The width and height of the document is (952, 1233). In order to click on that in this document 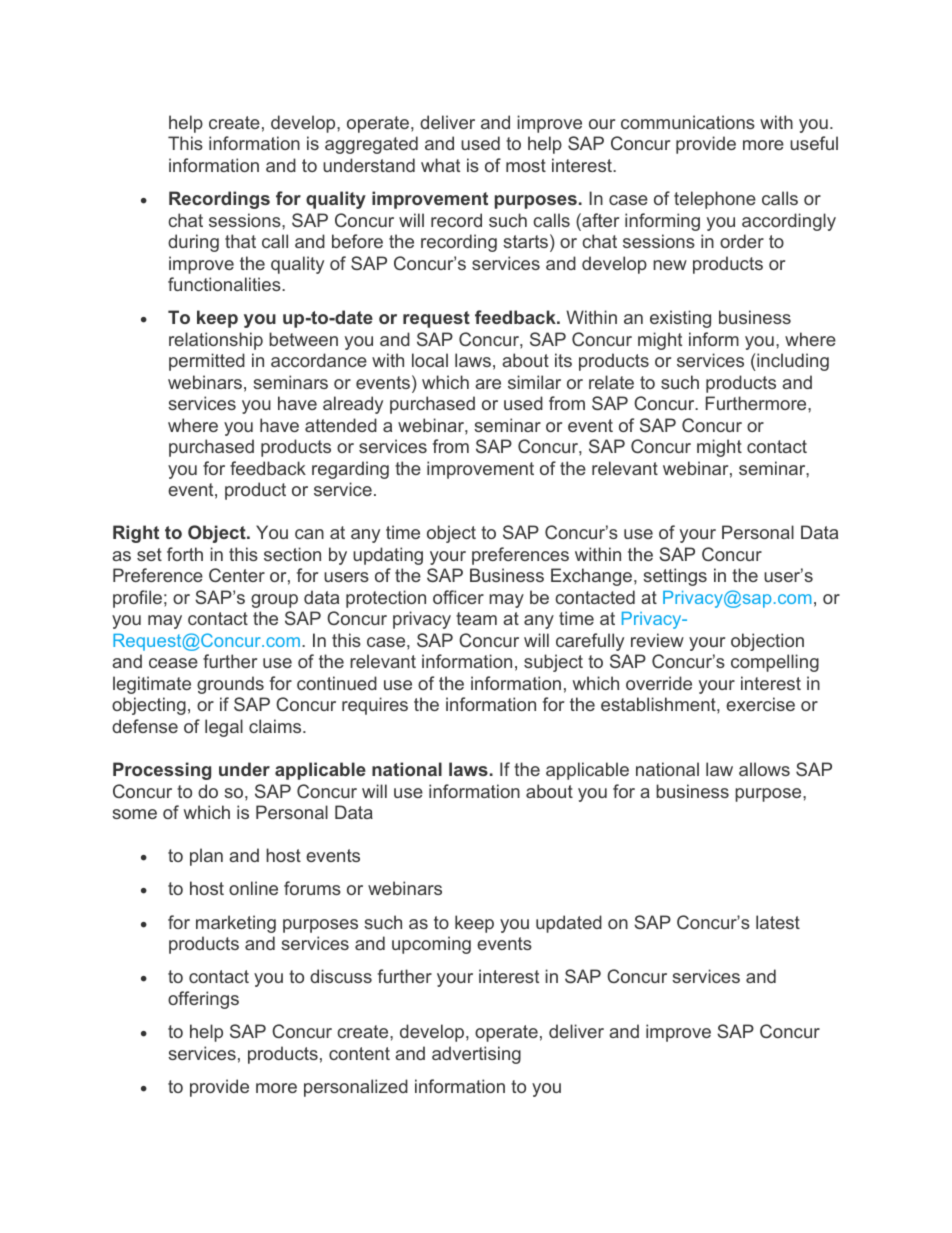, I will do `click(240, 241)`.
